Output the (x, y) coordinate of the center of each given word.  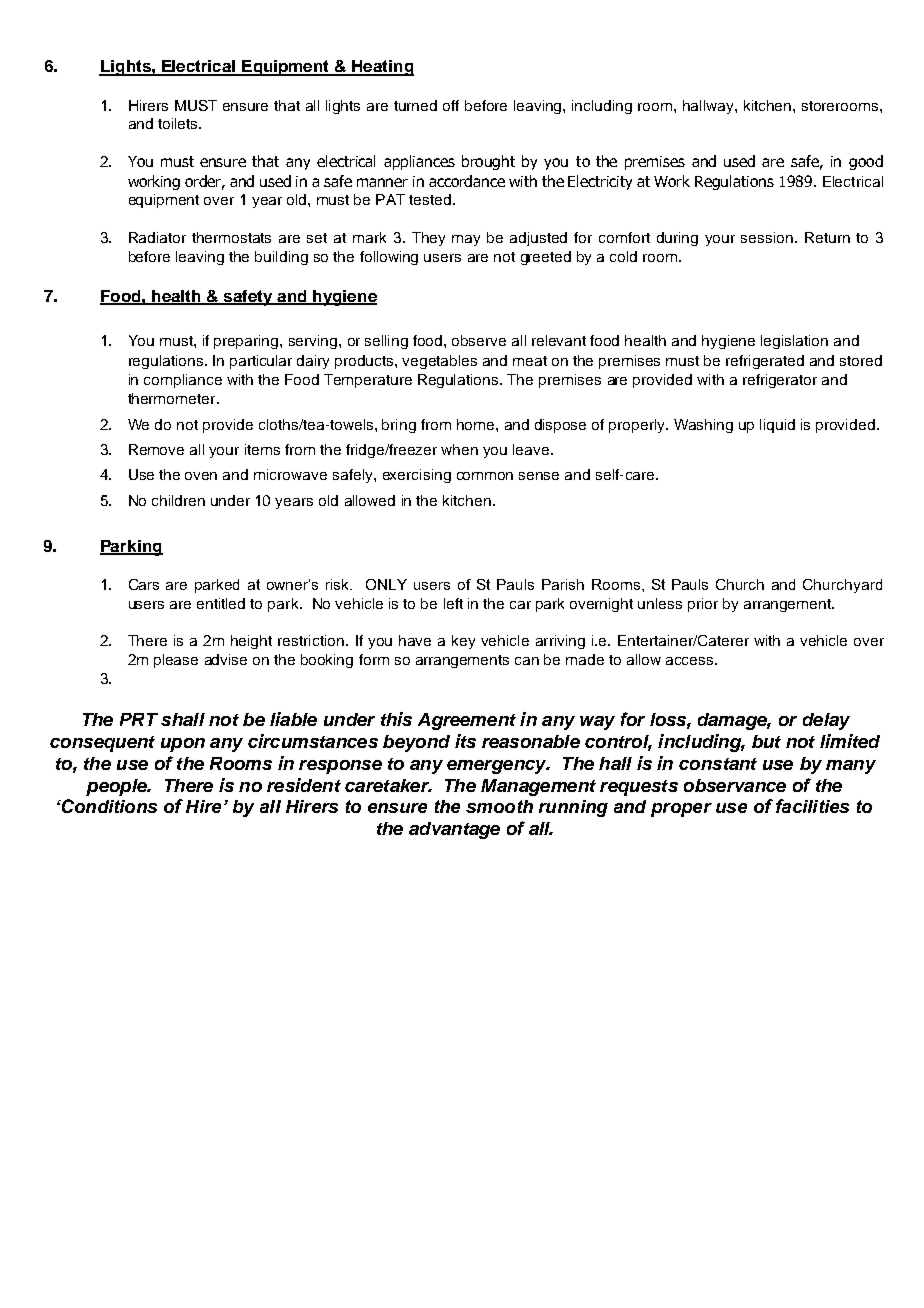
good (866, 162)
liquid (777, 426)
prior (703, 605)
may (466, 240)
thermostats (231, 237)
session (768, 237)
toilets (179, 123)
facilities (812, 806)
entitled (221, 603)
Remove (156, 449)
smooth (499, 806)
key (463, 642)
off (451, 105)
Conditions (108, 806)
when (459, 449)
